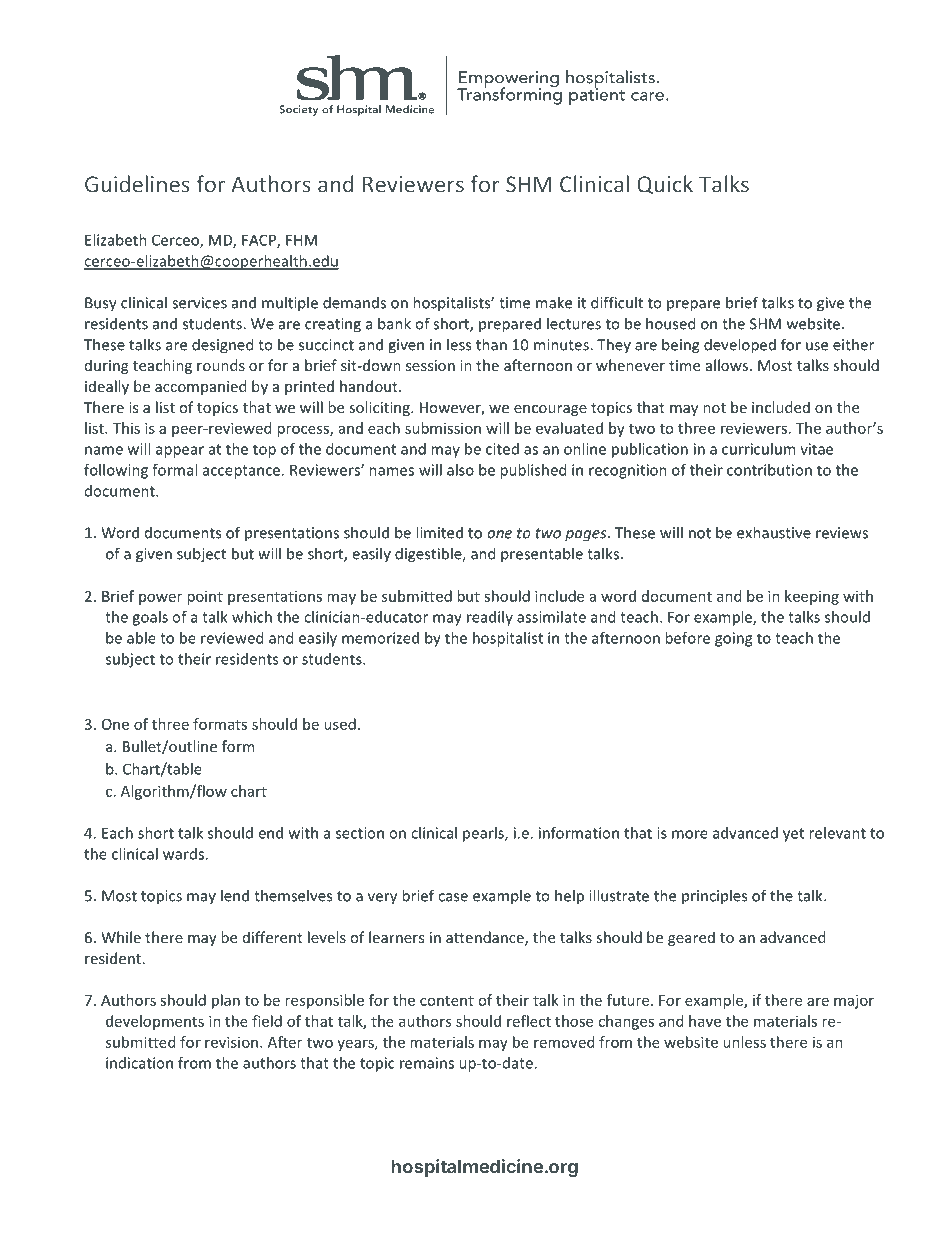 This screenshot has width=952, height=1233. What do you see at coordinates (774, 532) in the screenshot?
I see `exhaustive` at bounding box center [774, 532].
